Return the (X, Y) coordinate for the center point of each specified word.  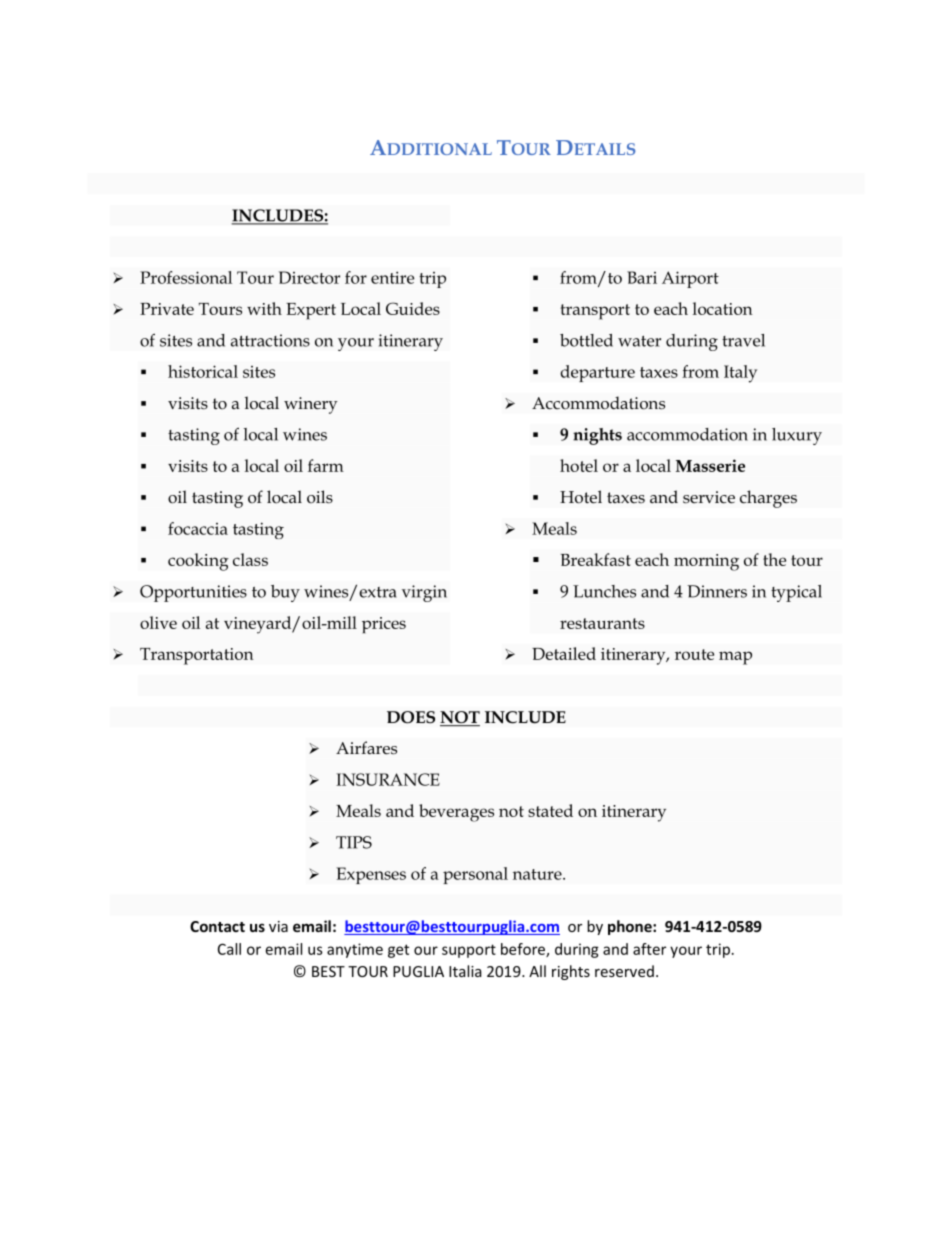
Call (229, 949)
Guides (413, 308)
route (694, 654)
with (264, 308)
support (469, 951)
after (649, 949)
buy (285, 593)
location (723, 308)
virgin (424, 593)
